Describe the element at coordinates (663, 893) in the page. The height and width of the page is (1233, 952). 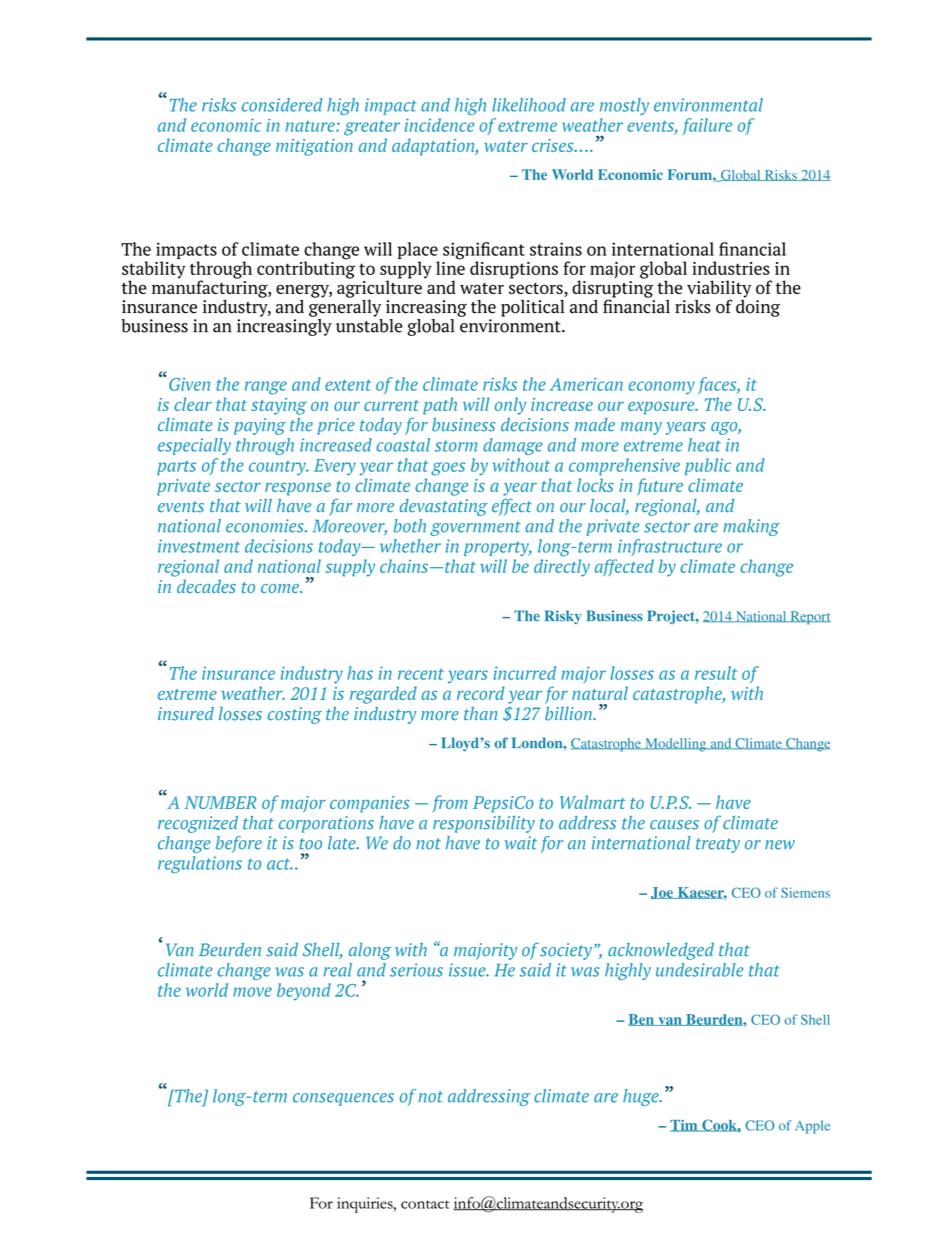
I see `Joe` at that location.
